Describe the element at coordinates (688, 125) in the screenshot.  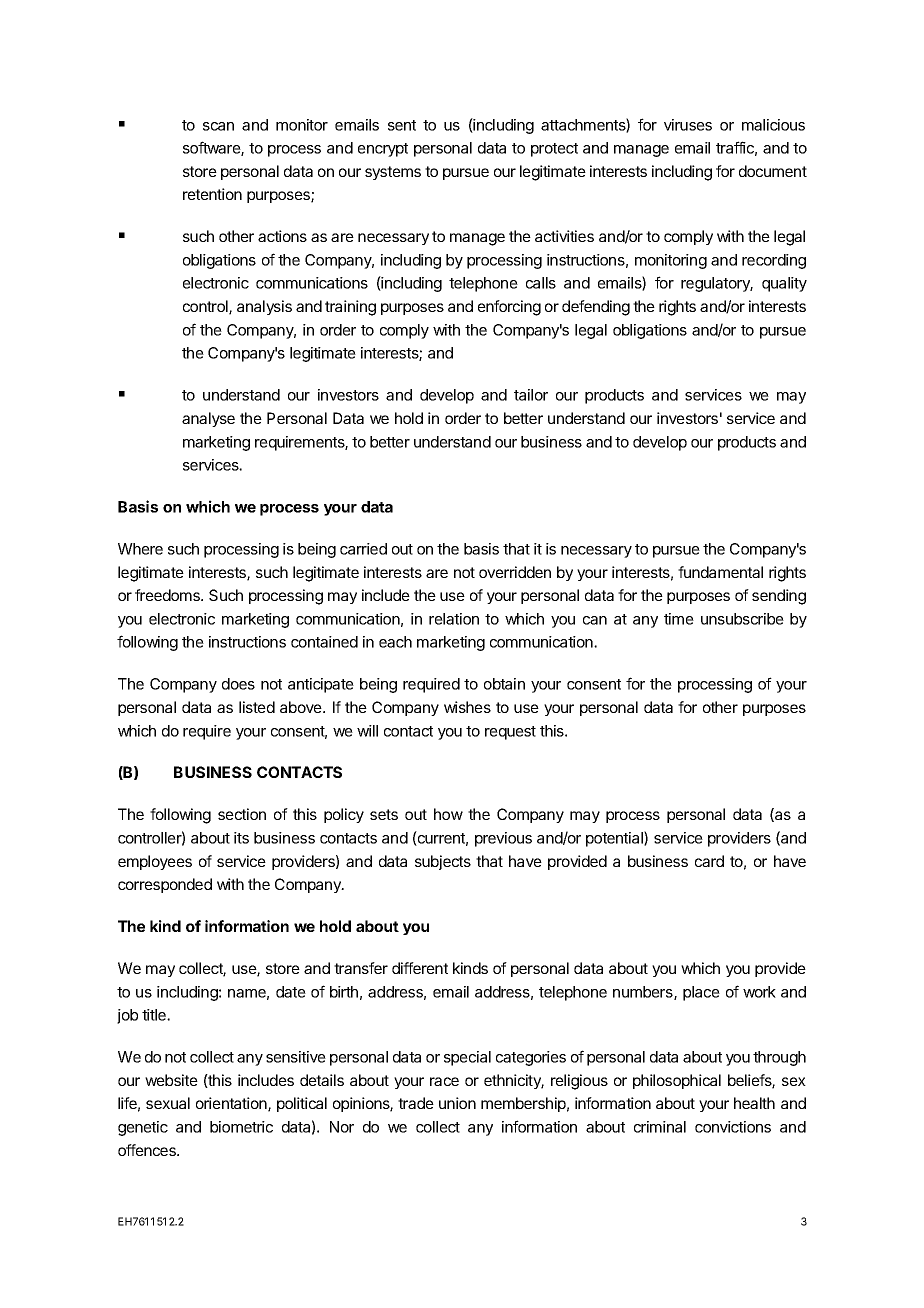
I see `viruses` at that location.
